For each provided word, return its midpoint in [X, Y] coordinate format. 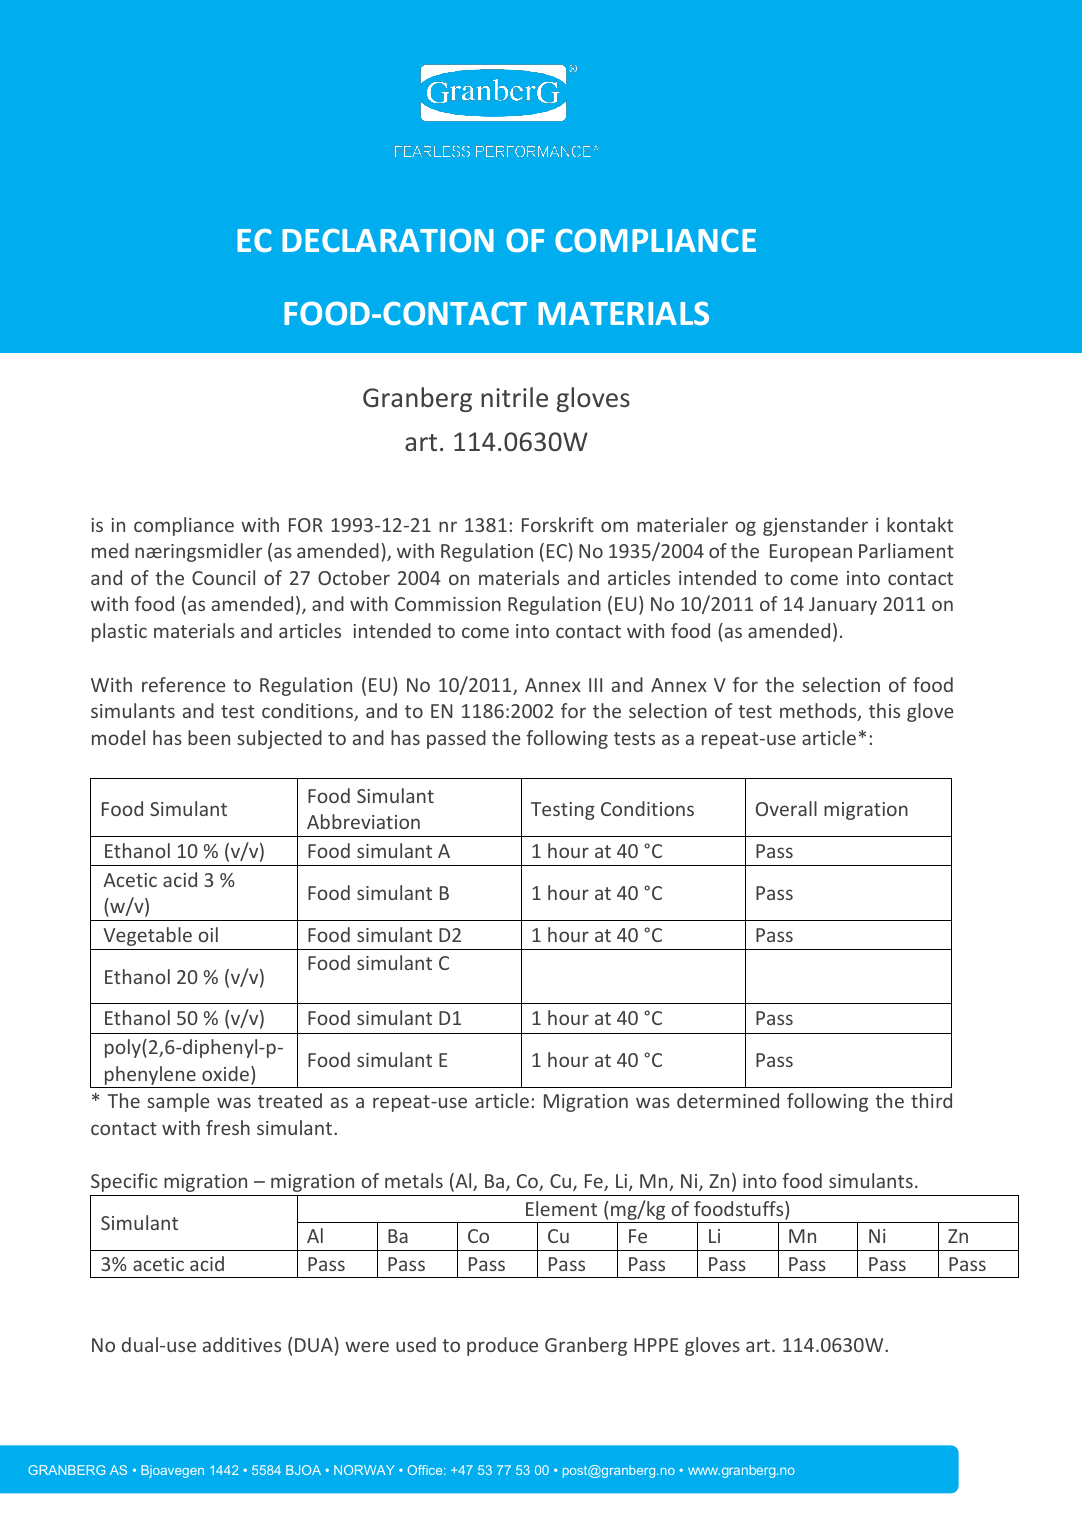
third [931, 1100]
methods [819, 712]
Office [426, 1470]
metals [414, 1180]
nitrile [514, 397]
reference [184, 684]
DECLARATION [388, 240]
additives [242, 1344]
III [595, 685]
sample [178, 1102]
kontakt [920, 524]
